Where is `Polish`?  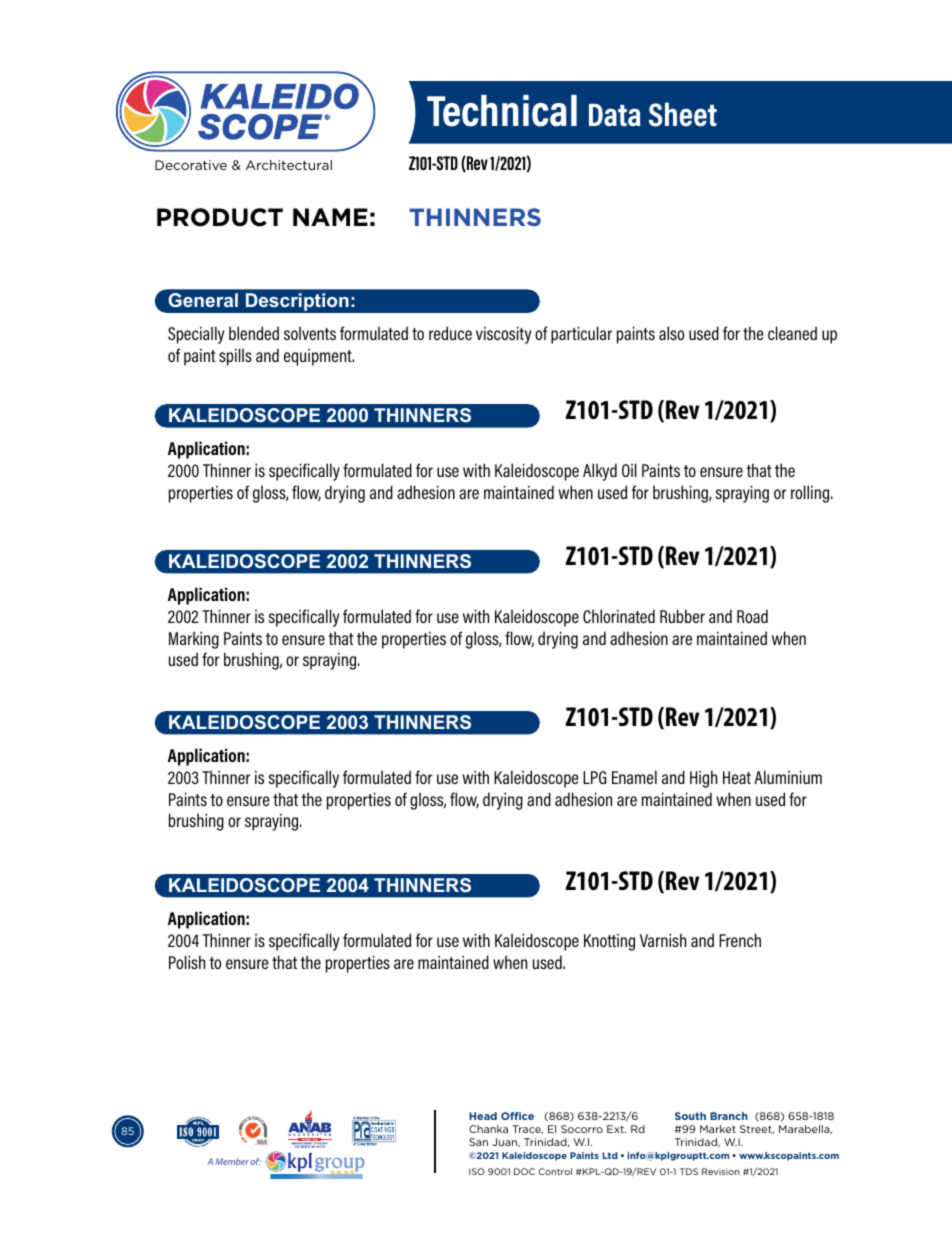
Polish is located at coordinates (187, 962).
